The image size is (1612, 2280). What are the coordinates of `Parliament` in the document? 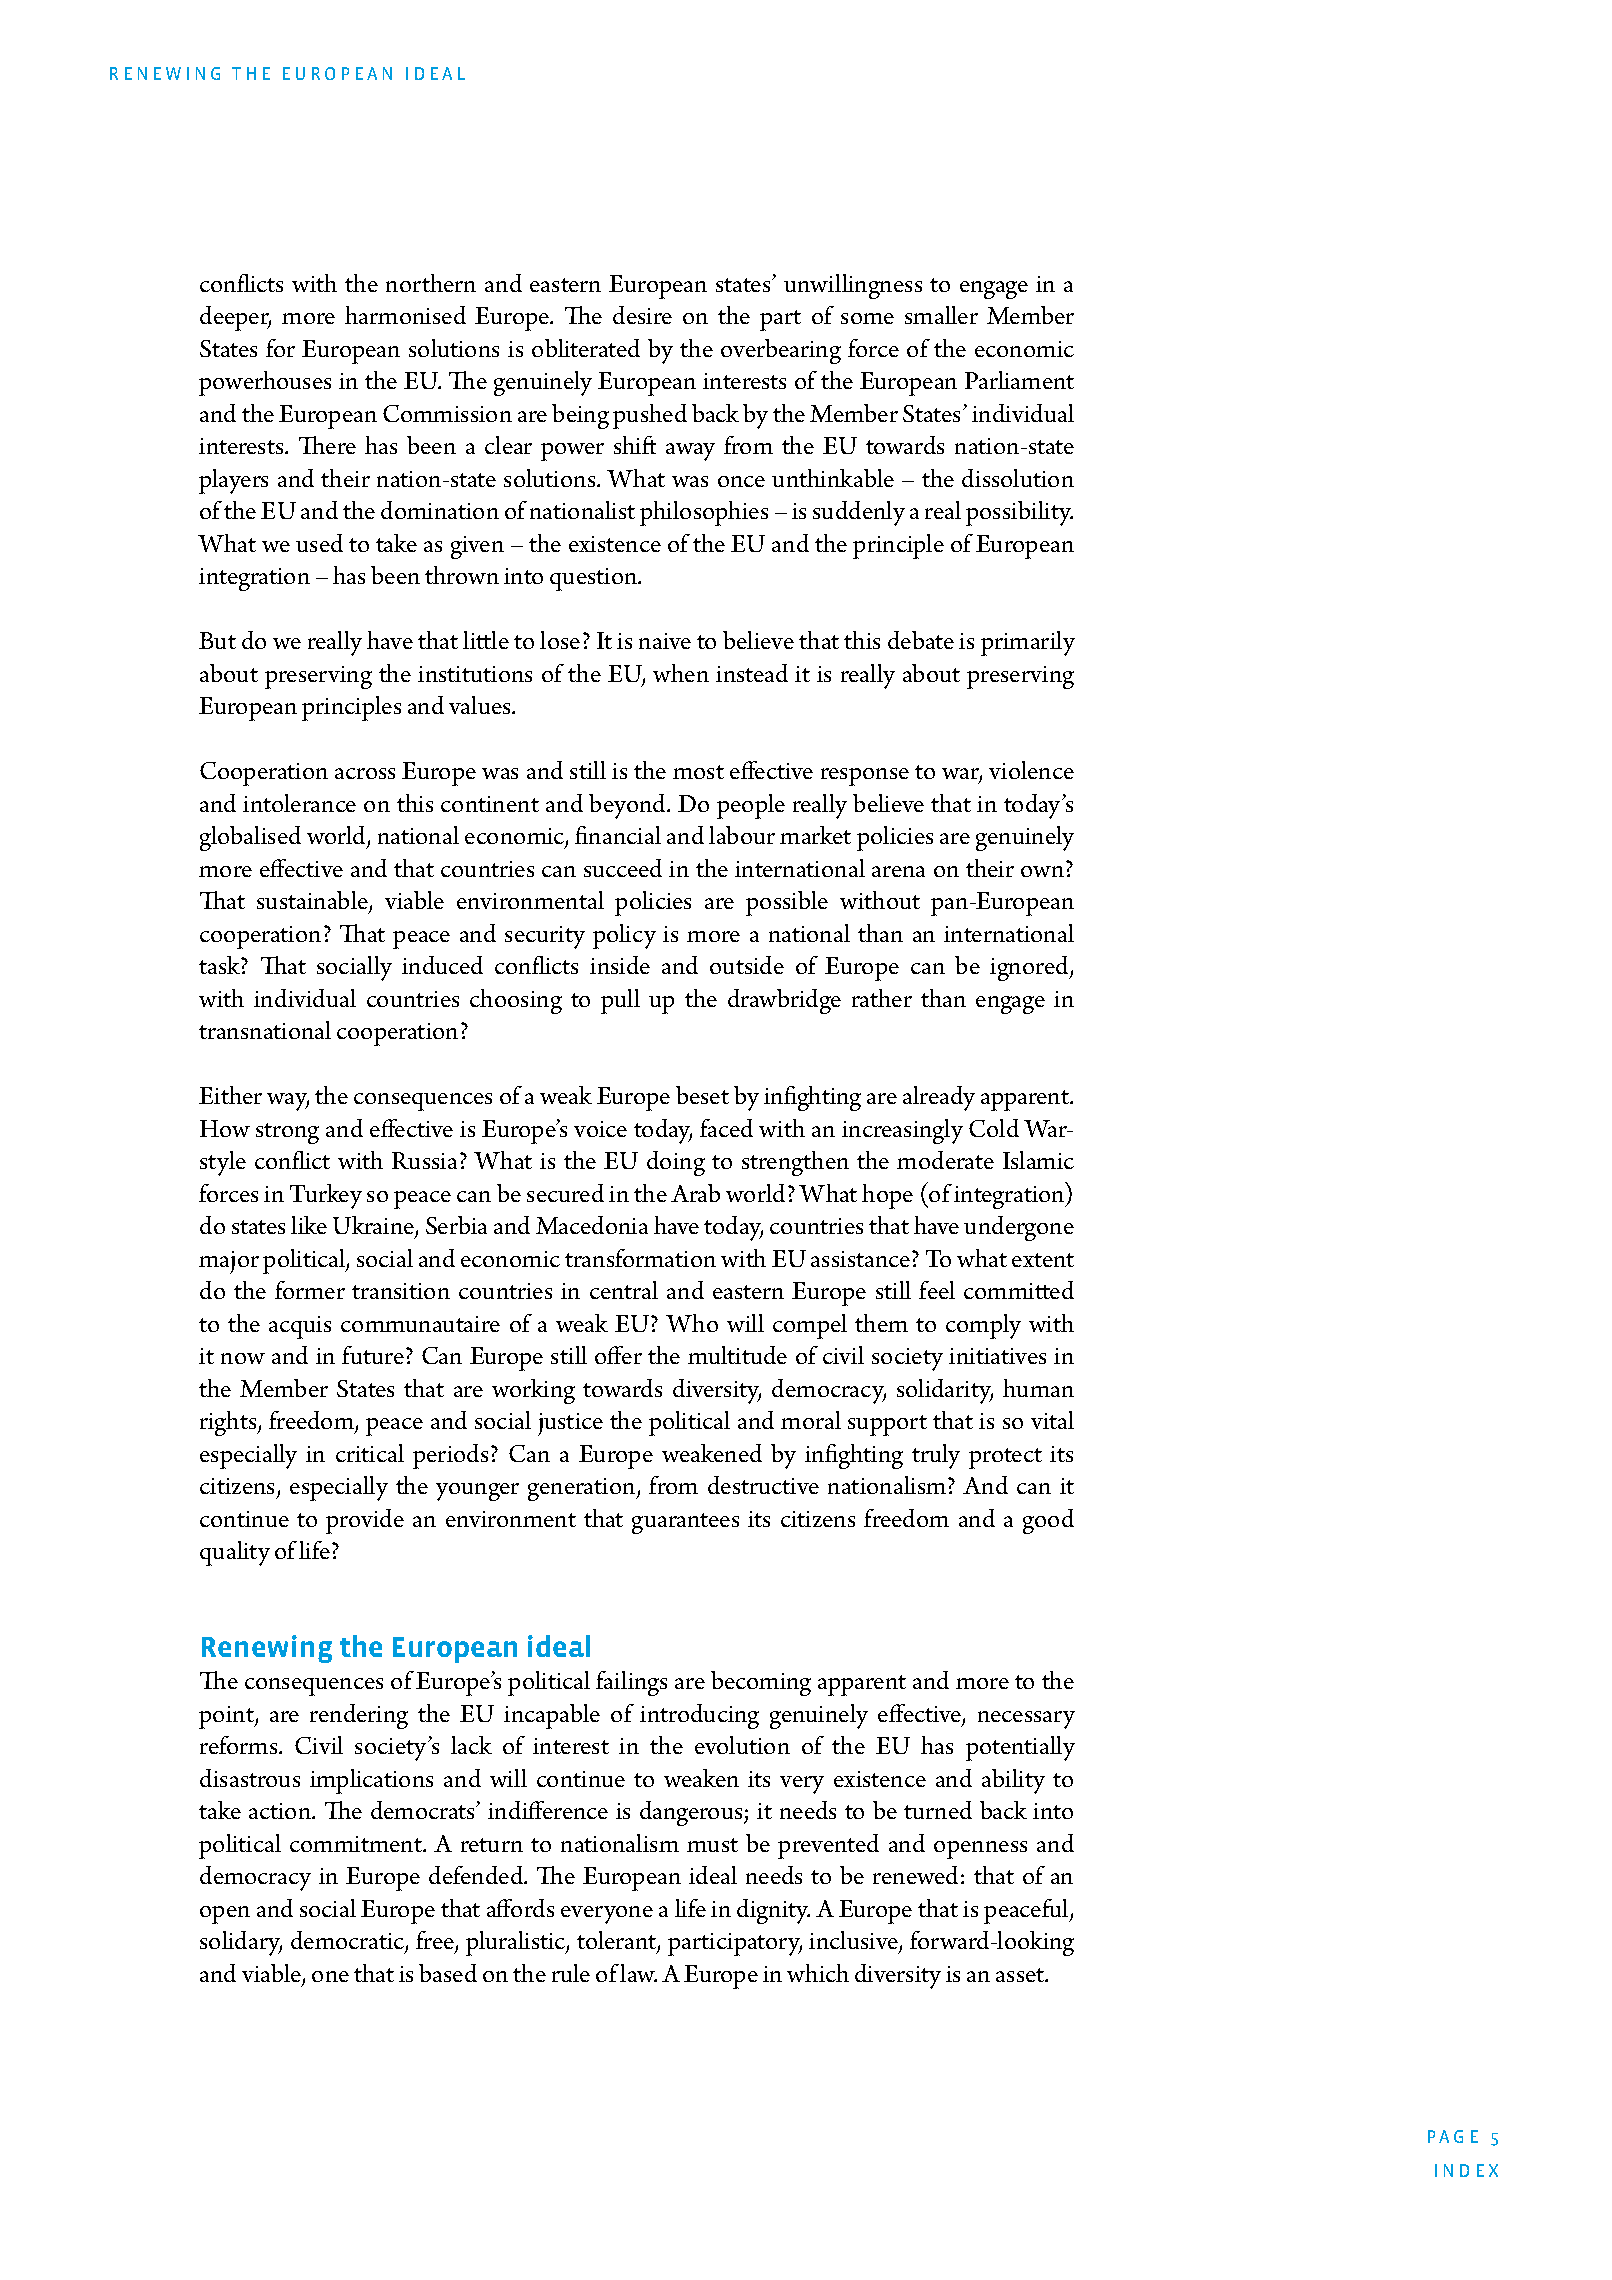 It's located at (1019, 380).
